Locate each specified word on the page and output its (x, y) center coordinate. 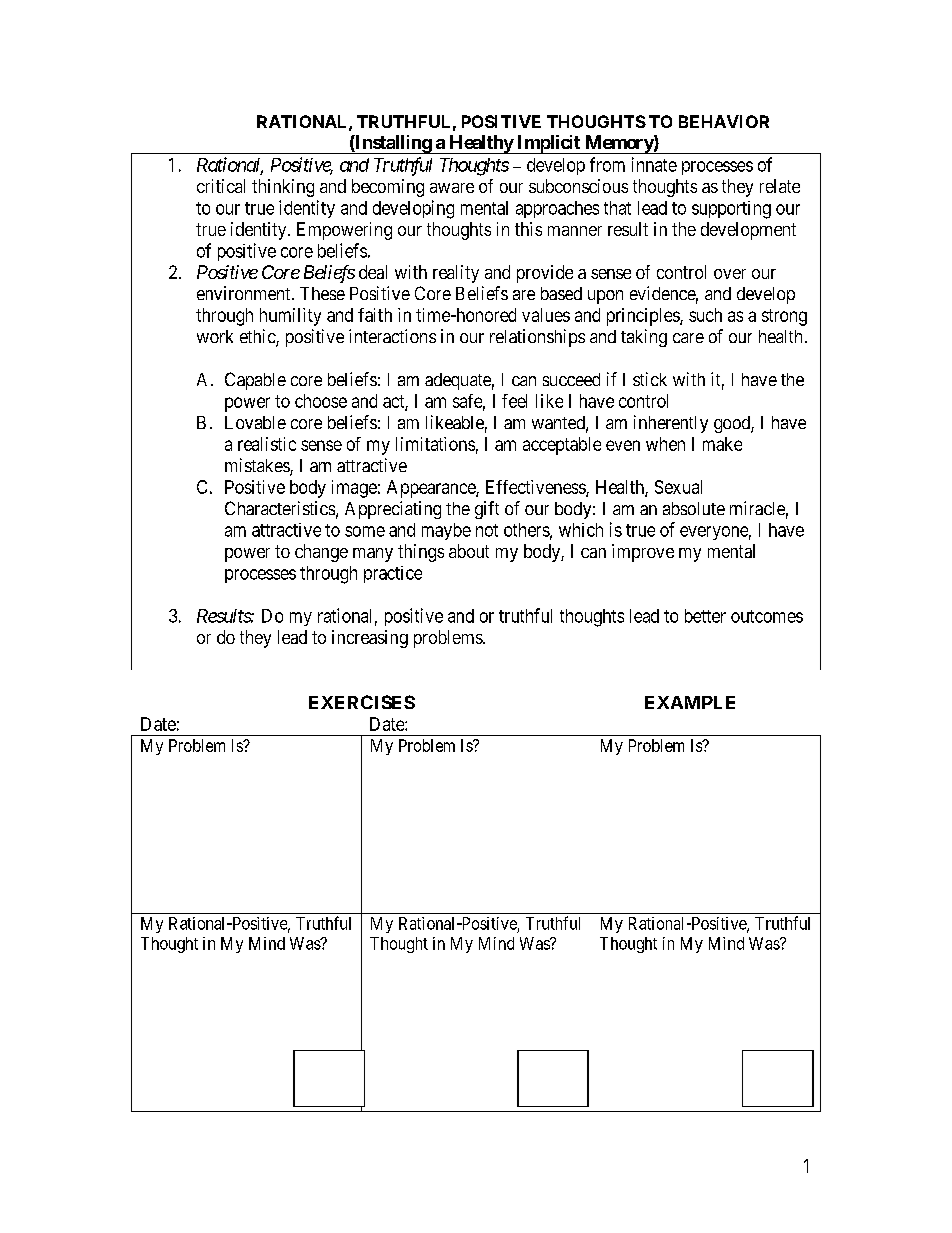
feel (514, 401)
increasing (370, 639)
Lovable (255, 422)
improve (643, 553)
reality (456, 274)
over (730, 274)
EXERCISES (362, 702)
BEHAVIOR (724, 121)
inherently (671, 424)
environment (245, 293)
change (321, 553)
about (469, 551)
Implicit (548, 144)
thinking (283, 188)
